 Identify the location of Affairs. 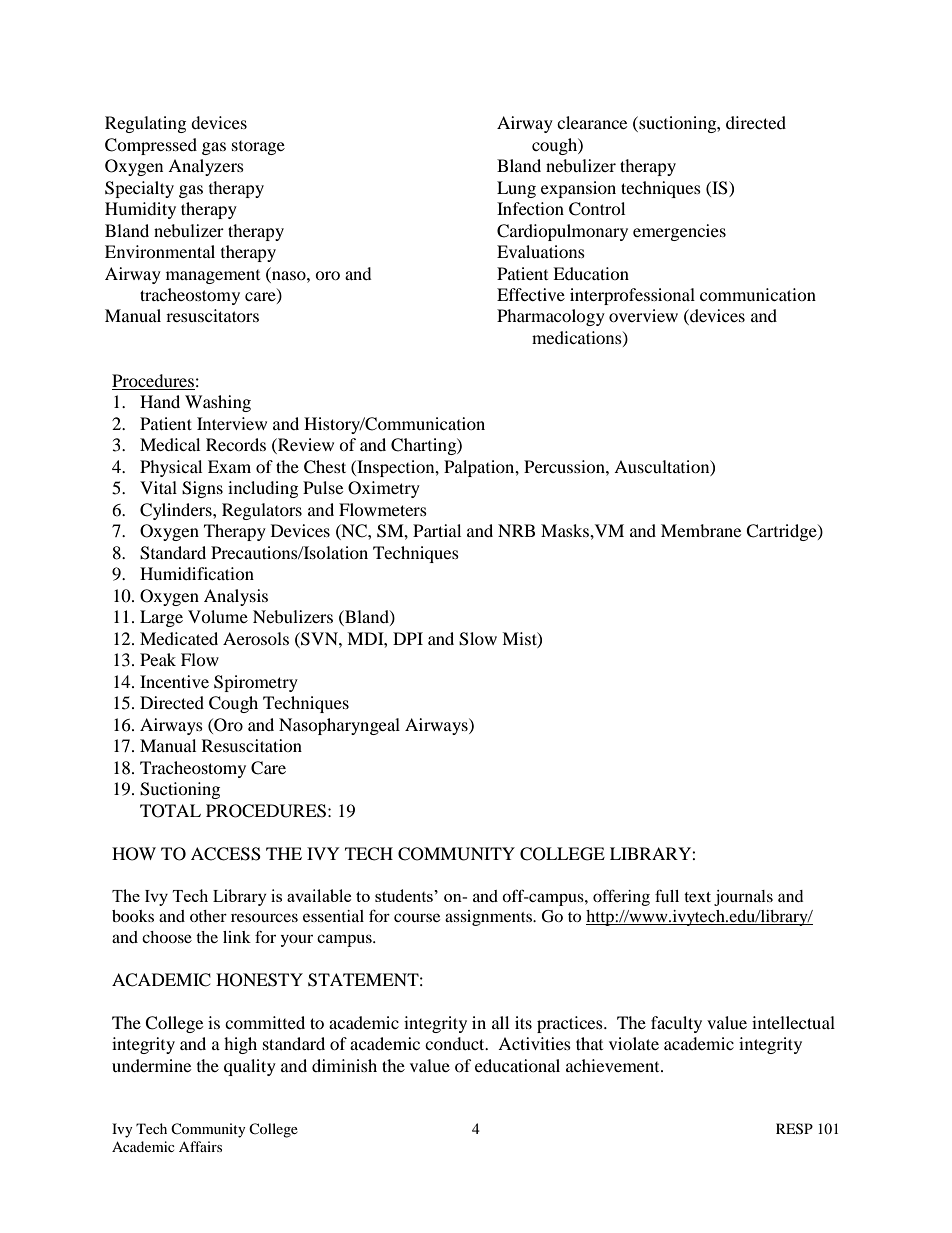
(200, 1146).
